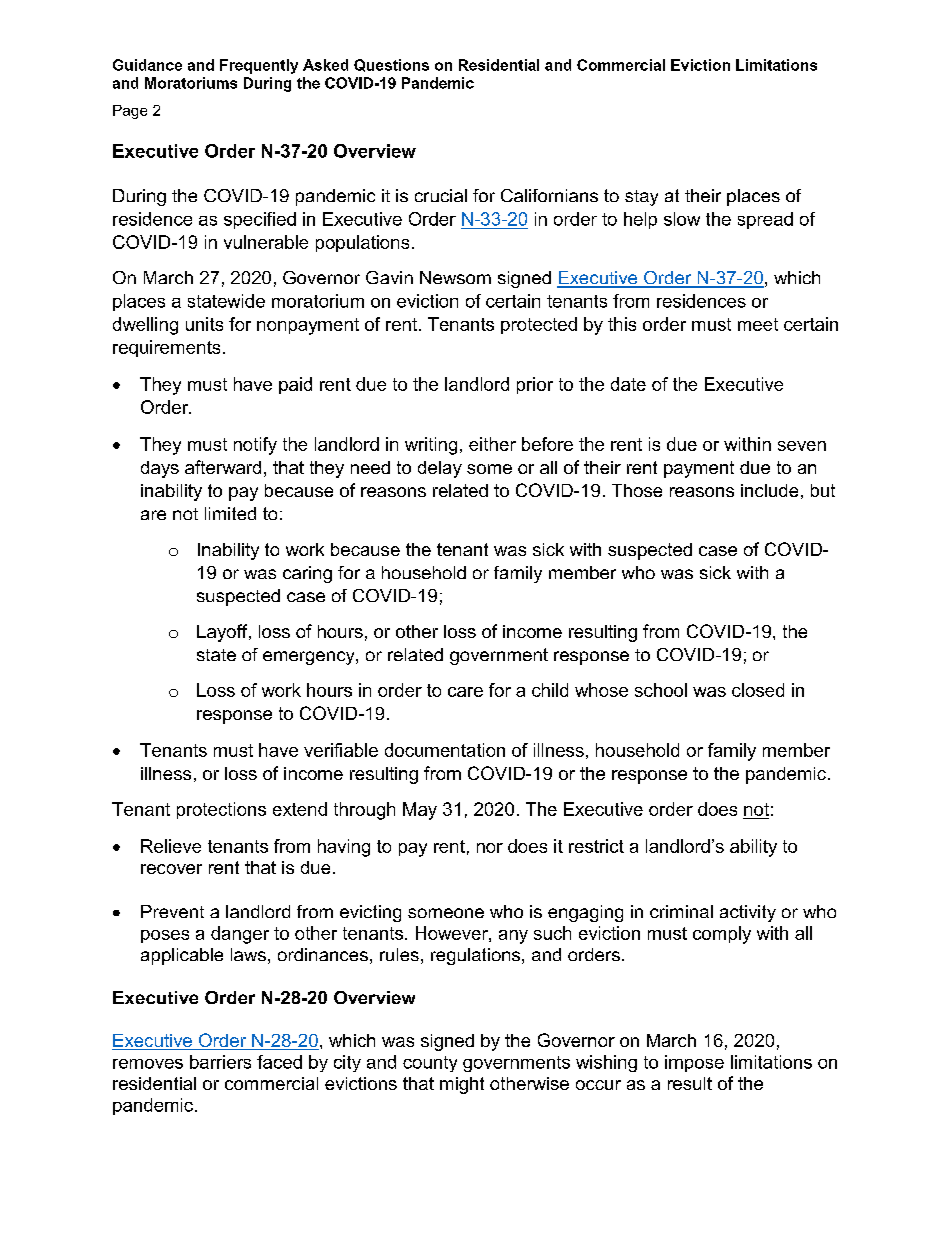 Image resolution: width=952 pixels, height=1233 pixels. Describe the element at coordinates (259, 66) in the document. I see `Frequently` at that location.
